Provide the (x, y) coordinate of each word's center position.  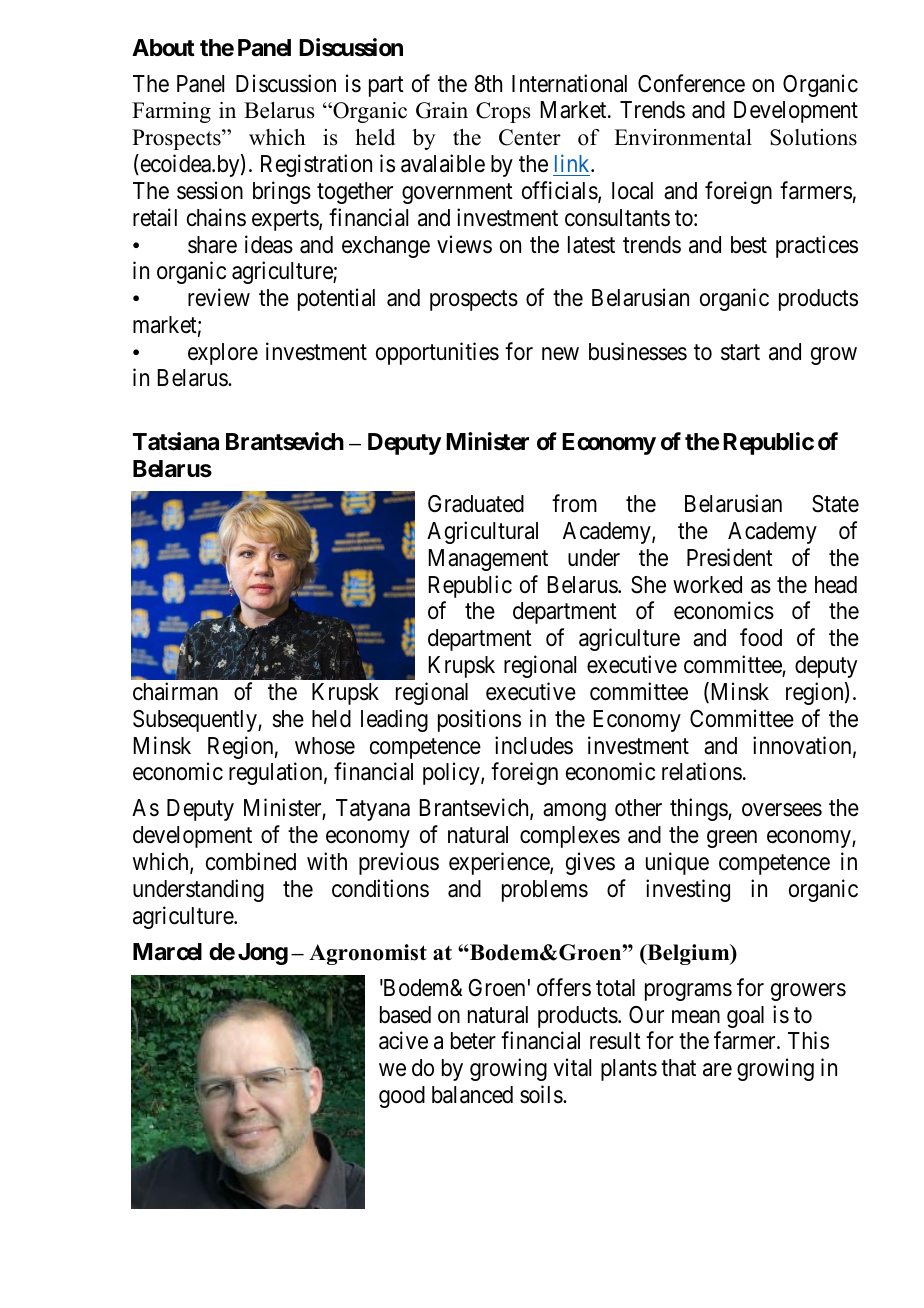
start (740, 352)
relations (702, 771)
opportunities (437, 353)
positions (479, 720)
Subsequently (196, 721)
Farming (171, 112)
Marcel (167, 952)
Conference (691, 83)
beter (473, 1041)
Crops (503, 112)
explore (223, 354)
